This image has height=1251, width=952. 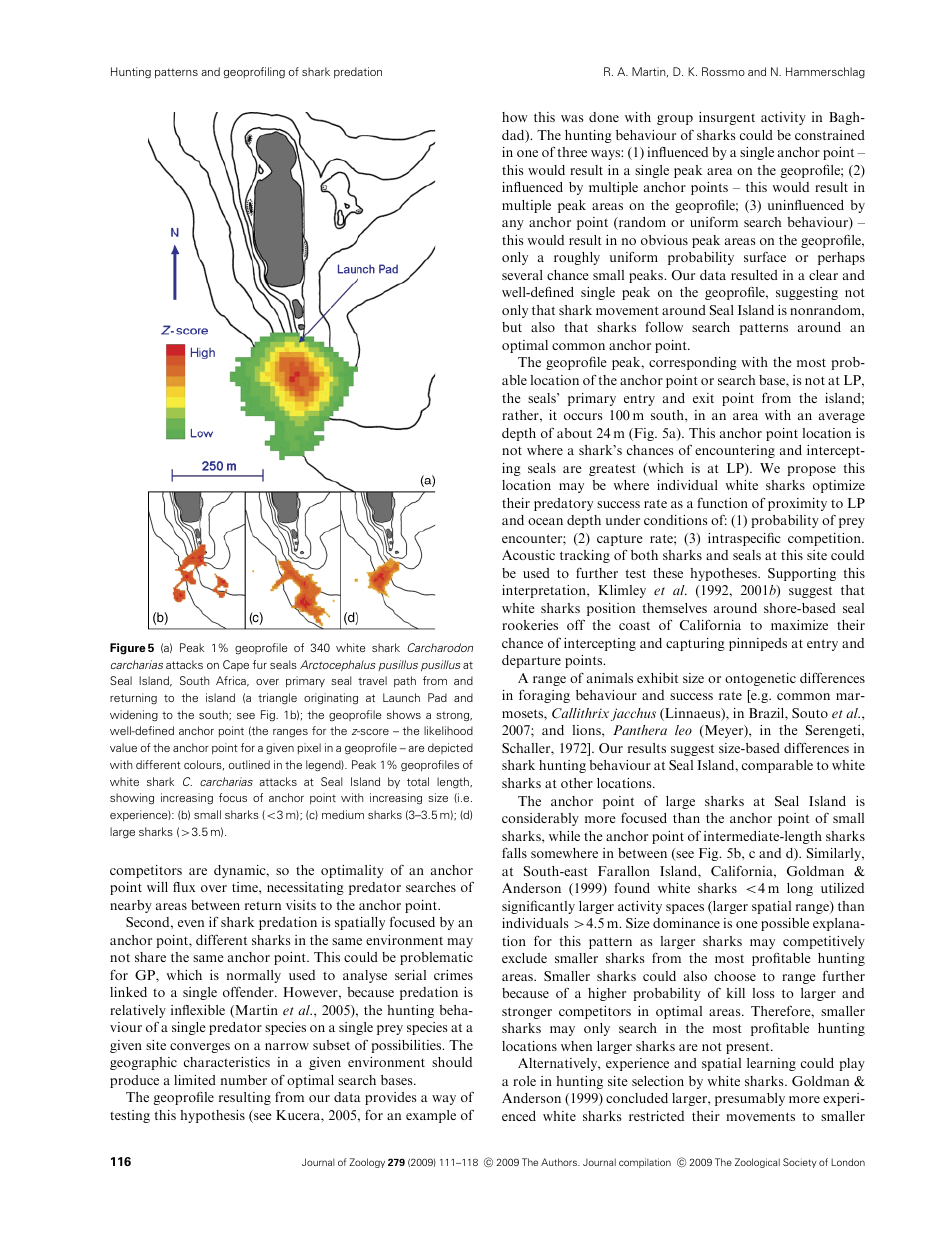 What do you see at coordinates (757, 1163) in the image?
I see `Zoological` at bounding box center [757, 1163].
